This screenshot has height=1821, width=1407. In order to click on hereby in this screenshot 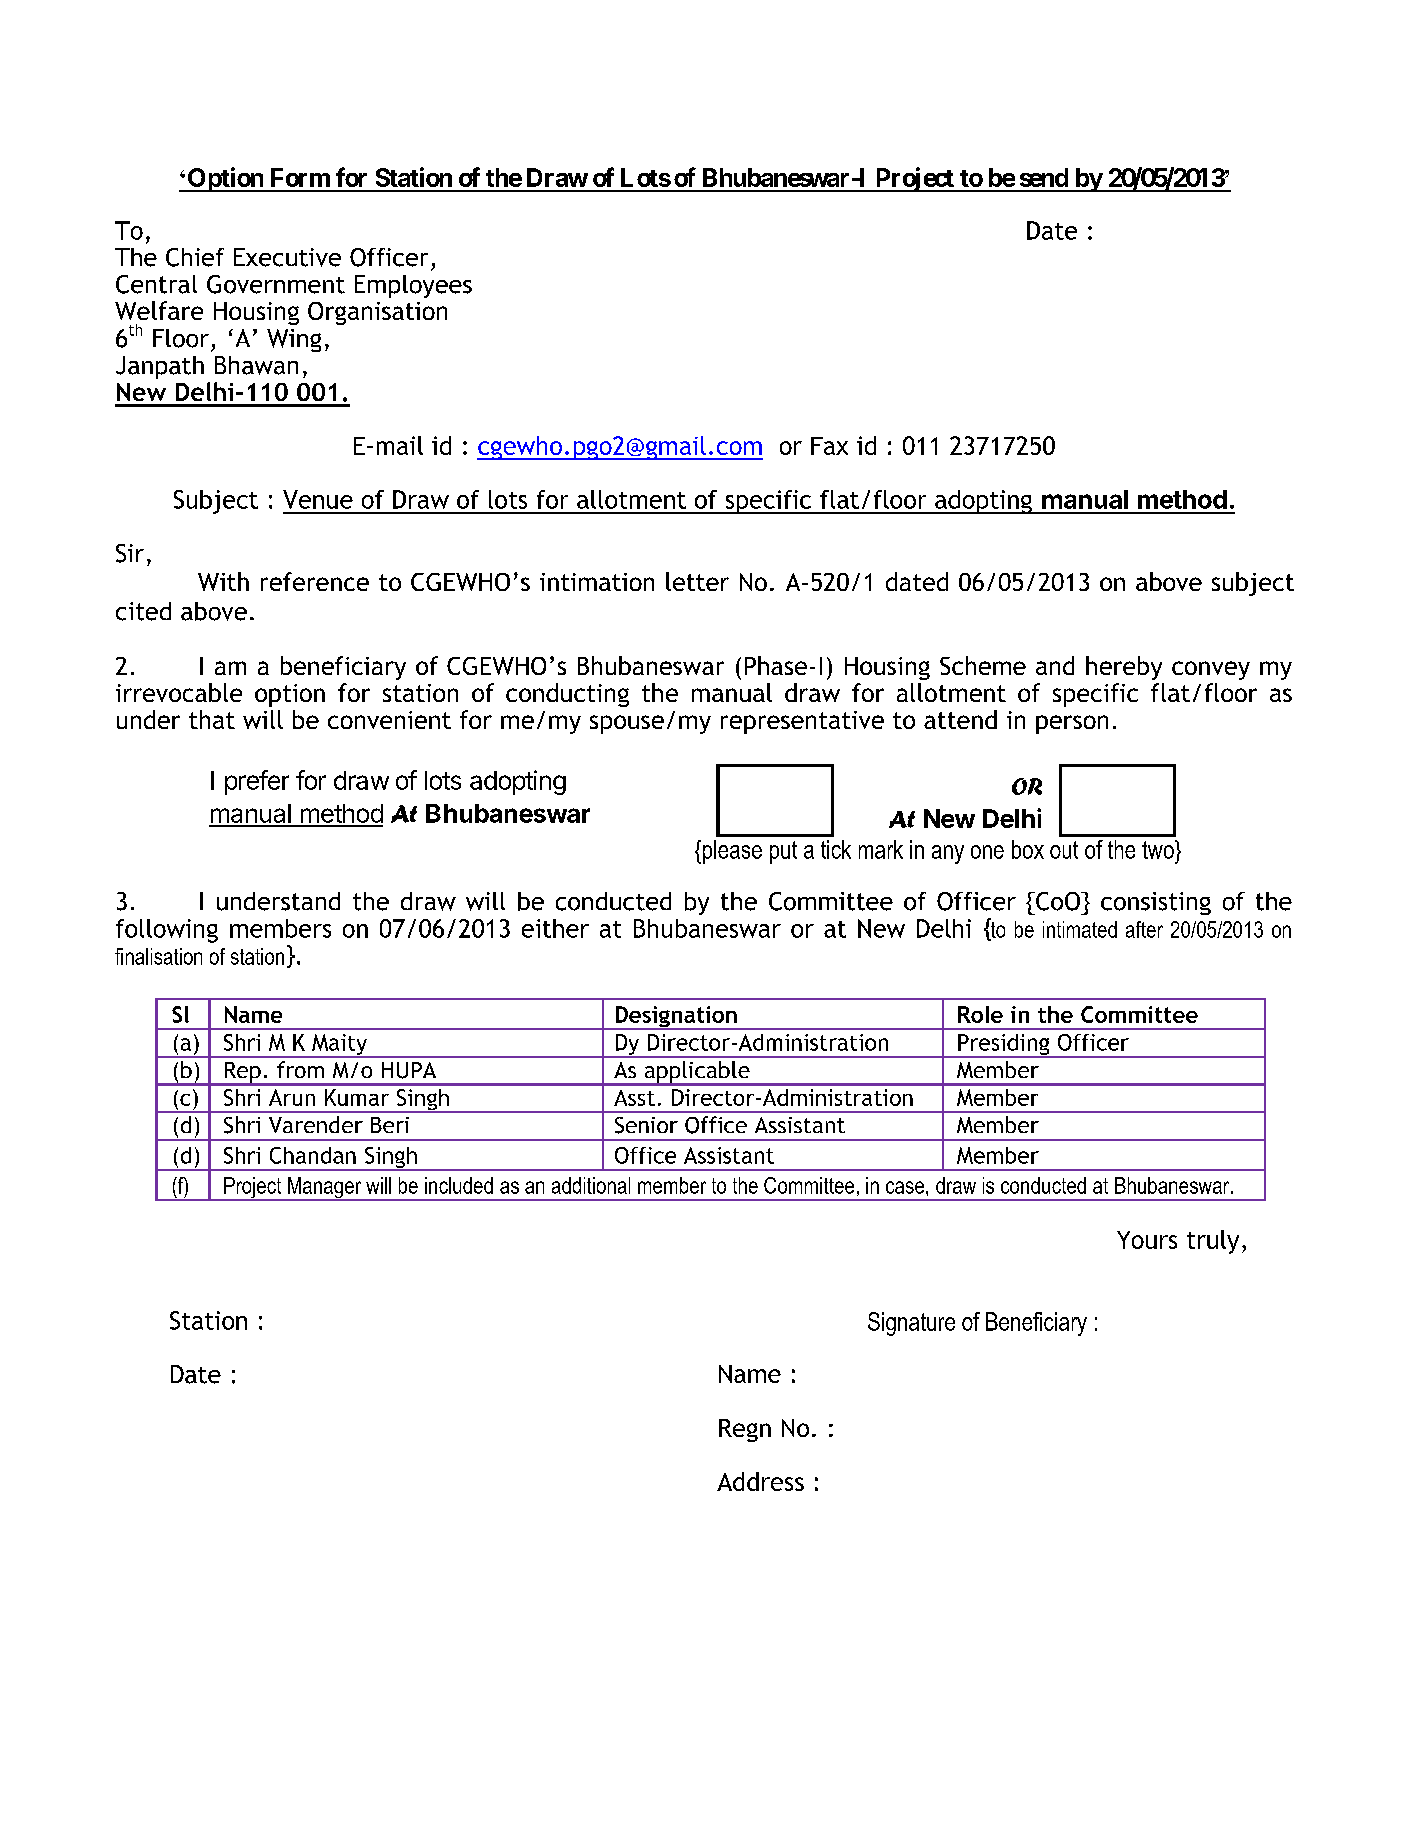, I will do `click(1124, 668)`.
